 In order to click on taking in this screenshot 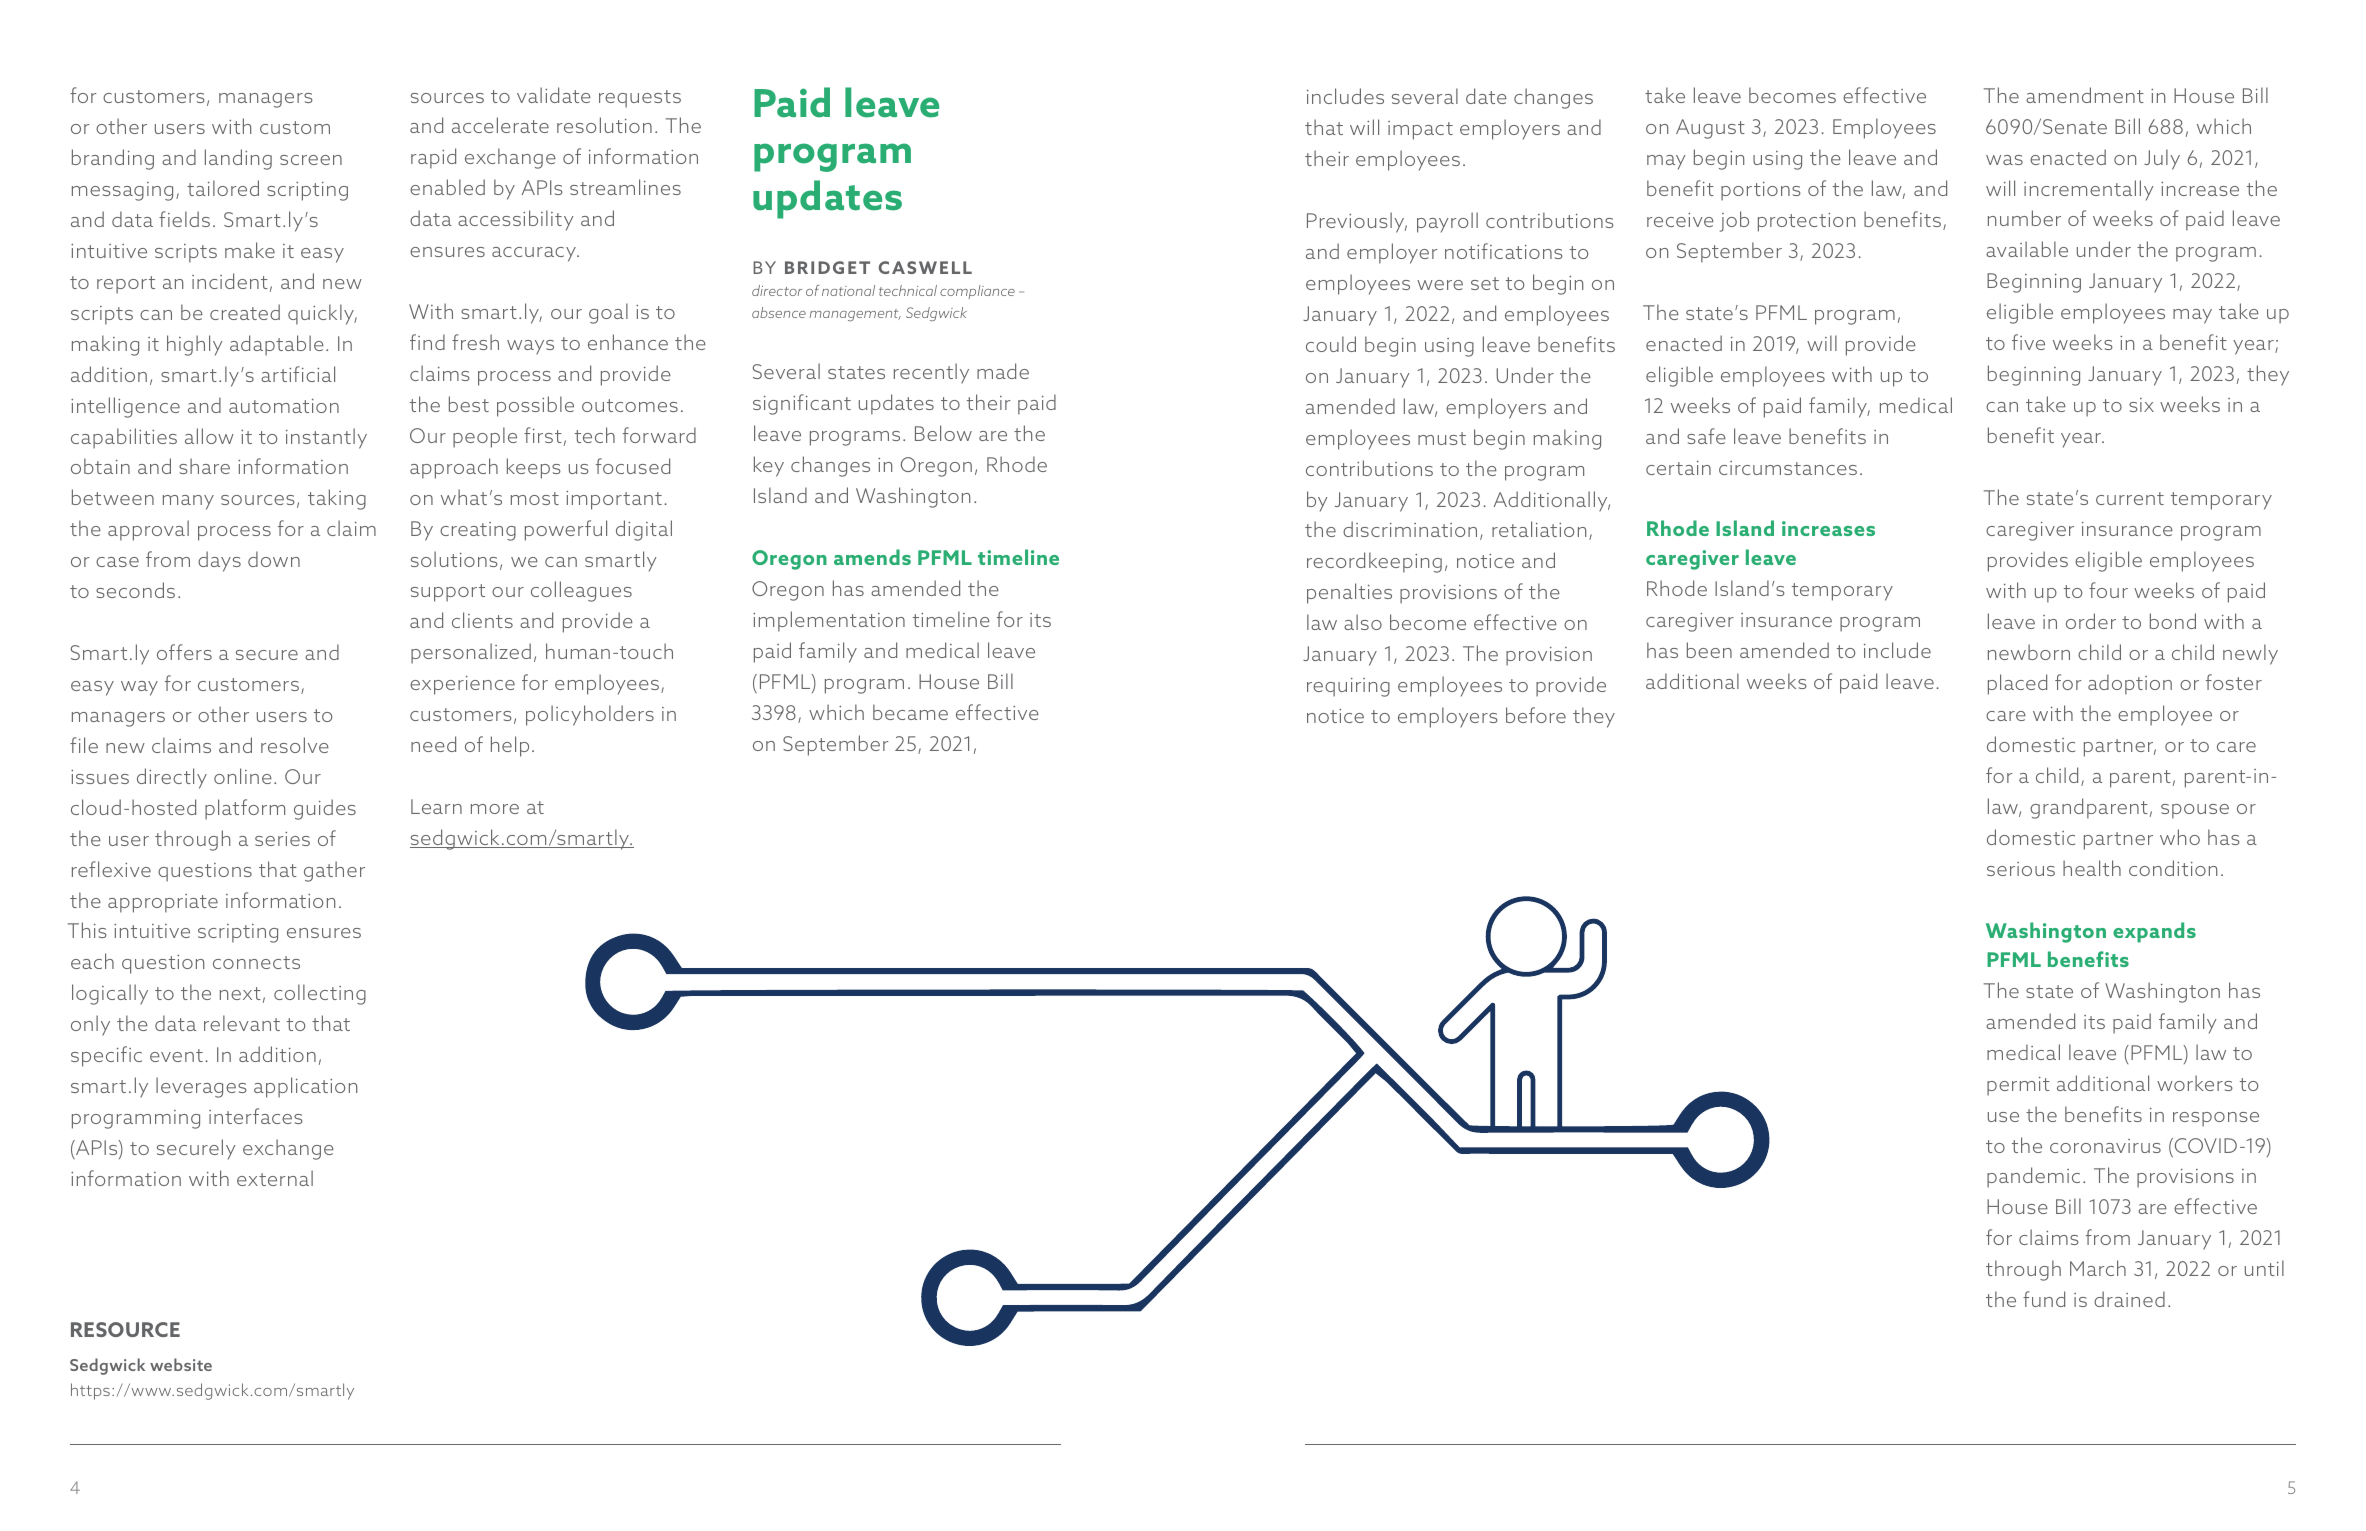, I will do `click(337, 499)`.
